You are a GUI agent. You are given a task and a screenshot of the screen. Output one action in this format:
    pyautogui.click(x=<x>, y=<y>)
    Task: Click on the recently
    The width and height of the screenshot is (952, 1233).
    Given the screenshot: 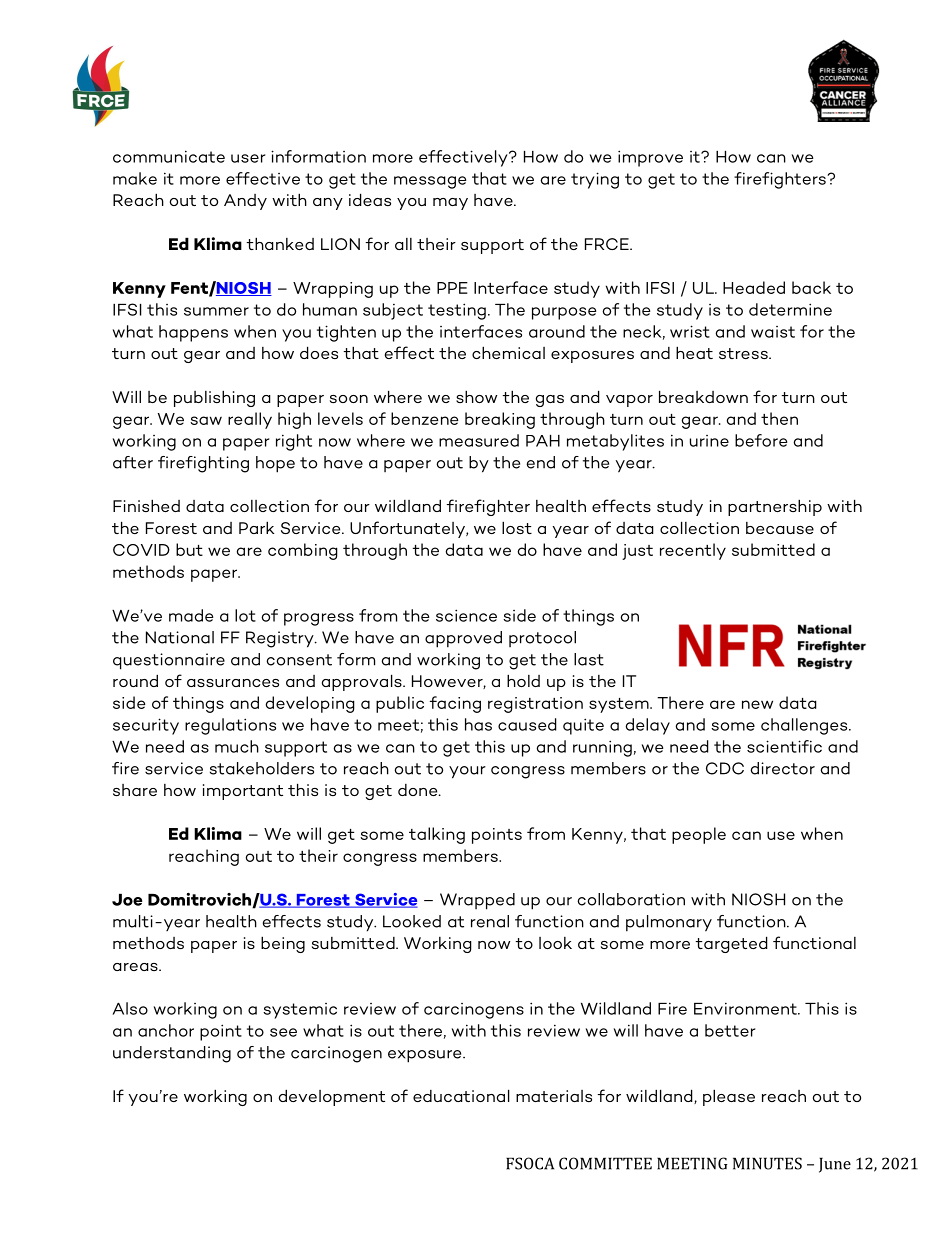 What is the action you would take?
    pyautogui.click(x=693, y=551)
